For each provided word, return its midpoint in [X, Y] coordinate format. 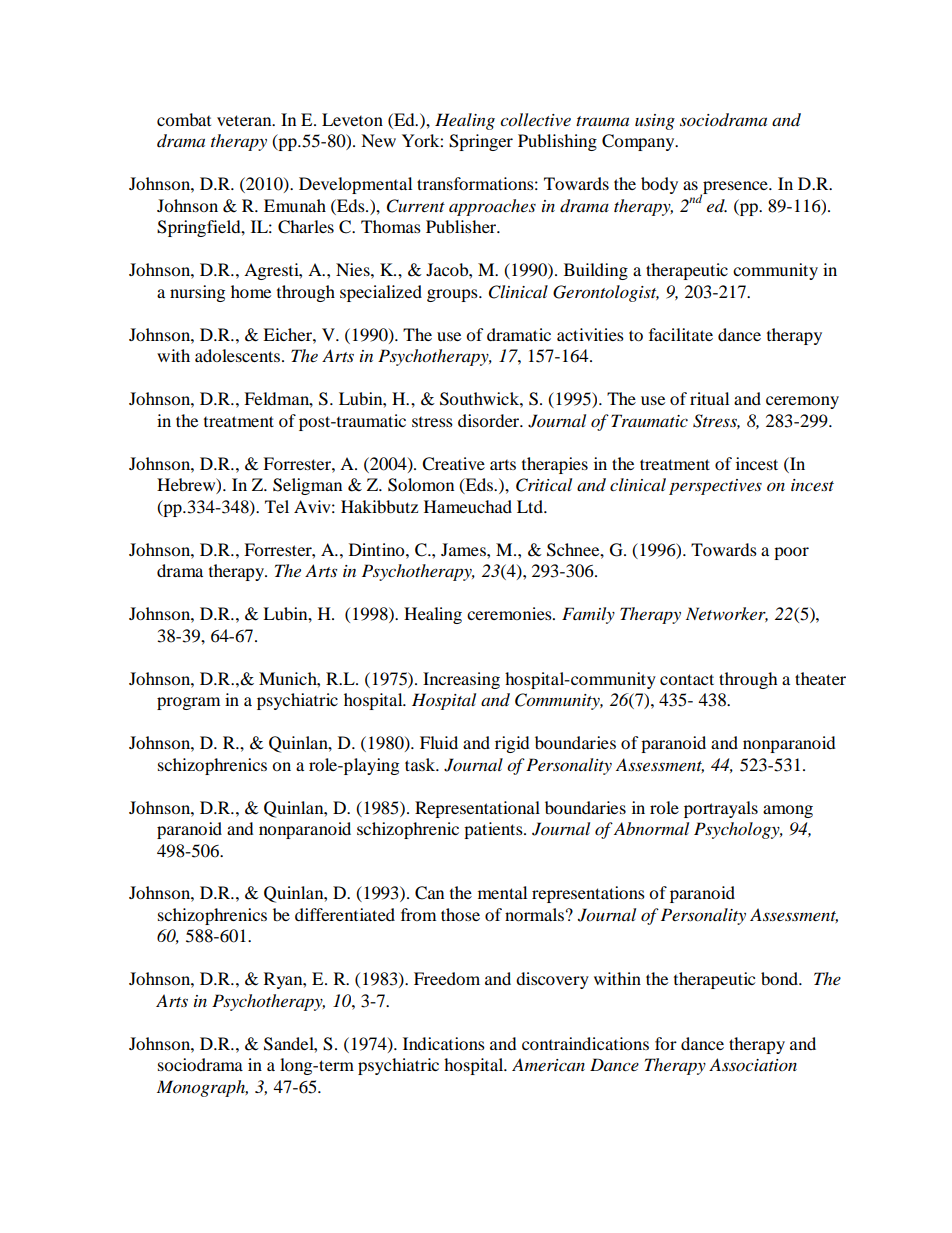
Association [753, 1064]
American [548, 1064]
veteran [245, 120]
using [655, 122]
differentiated [345, 914]
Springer [481, 142]
